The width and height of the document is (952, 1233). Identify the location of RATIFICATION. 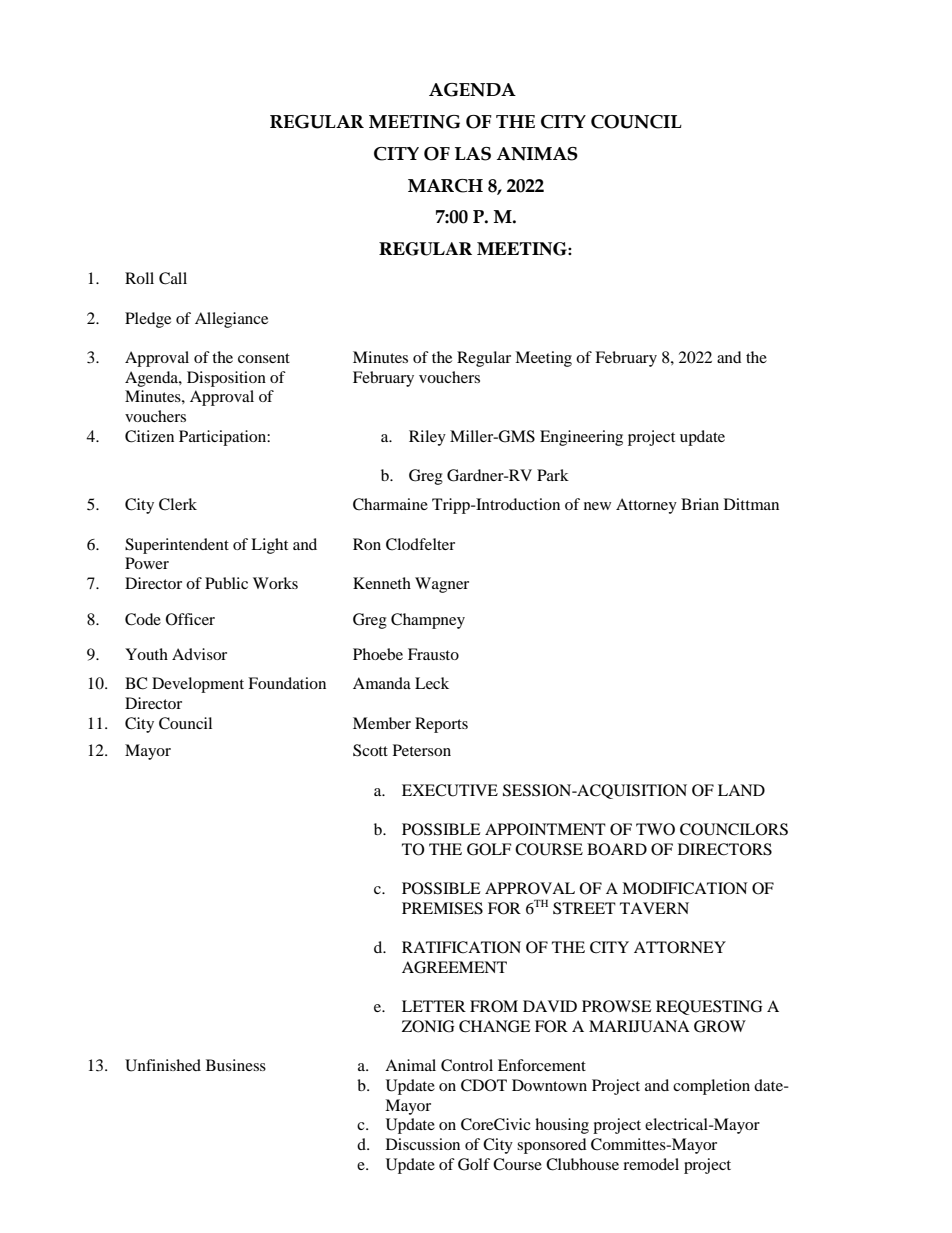
(461, 947).
